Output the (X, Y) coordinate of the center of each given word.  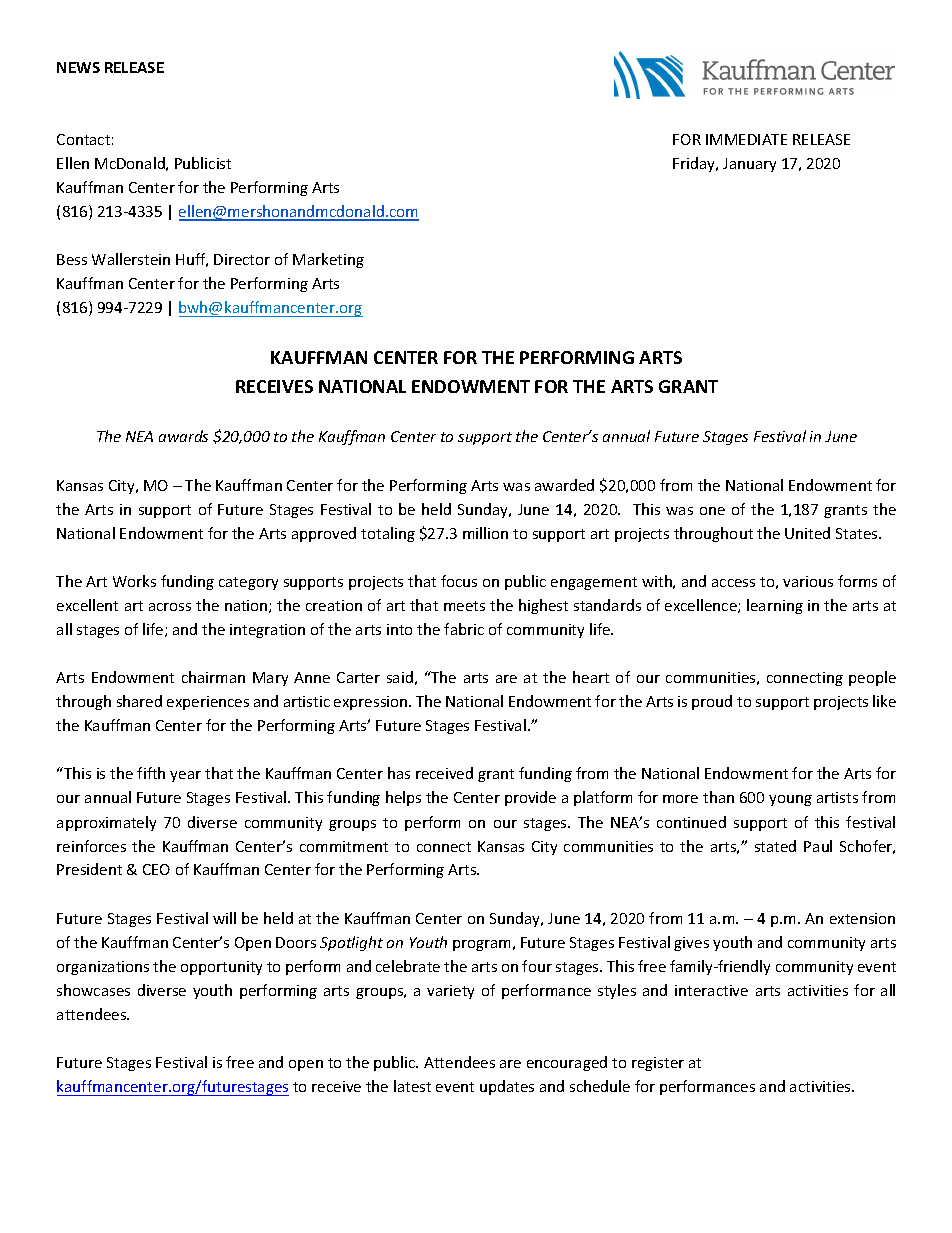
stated (775, 846)
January (749, 165)
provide (530, 798)
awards (183, 436)
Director (242, 259)
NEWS (78, 67)
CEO (156, 869)
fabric (464, 629)
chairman (213, 677)
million (485, 533)
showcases (93, 990)
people (872, 678)
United (807, 533)
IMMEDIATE (746, 139)
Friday (695, 164)
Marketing (328, 260)
